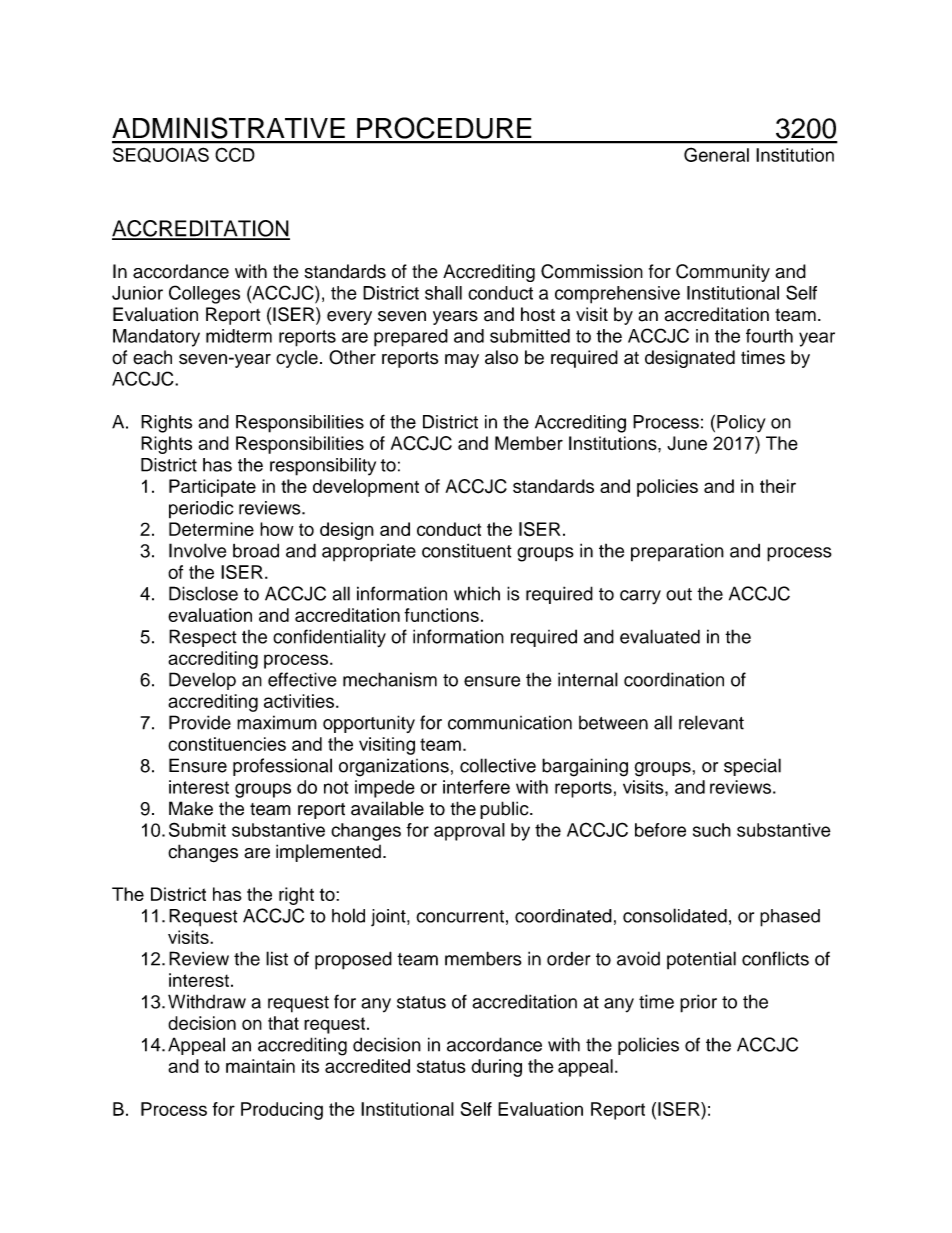 The width and height of the screenshot is (952, 1233). What do you see at coordinates (443, 293) in the screenshot?
I see `shall` at bounding box center [443, 293].
